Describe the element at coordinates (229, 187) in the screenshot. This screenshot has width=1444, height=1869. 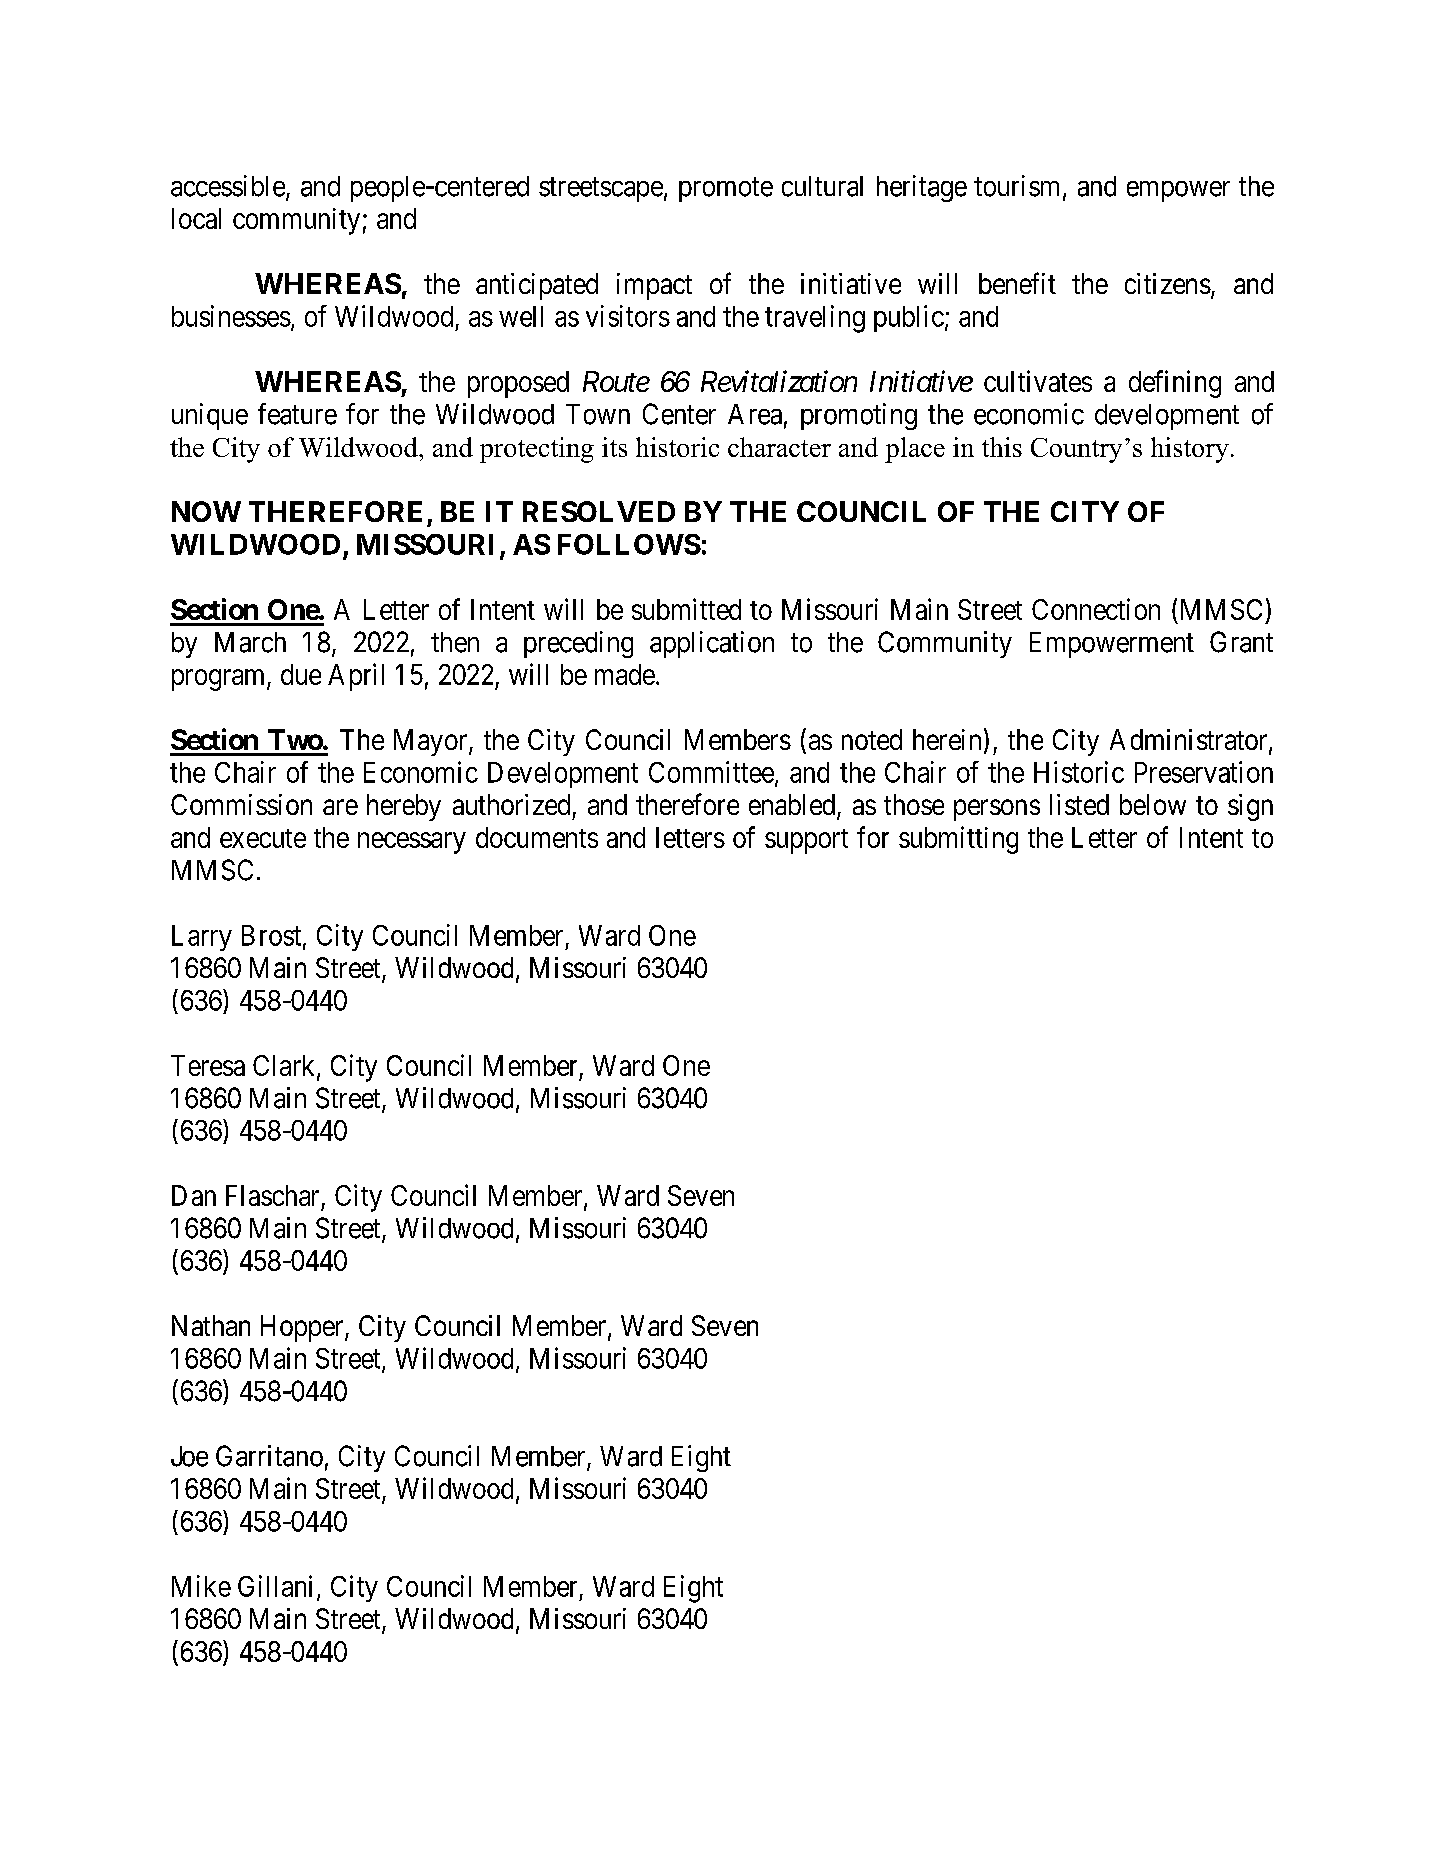
I see `accessible` at that location.
